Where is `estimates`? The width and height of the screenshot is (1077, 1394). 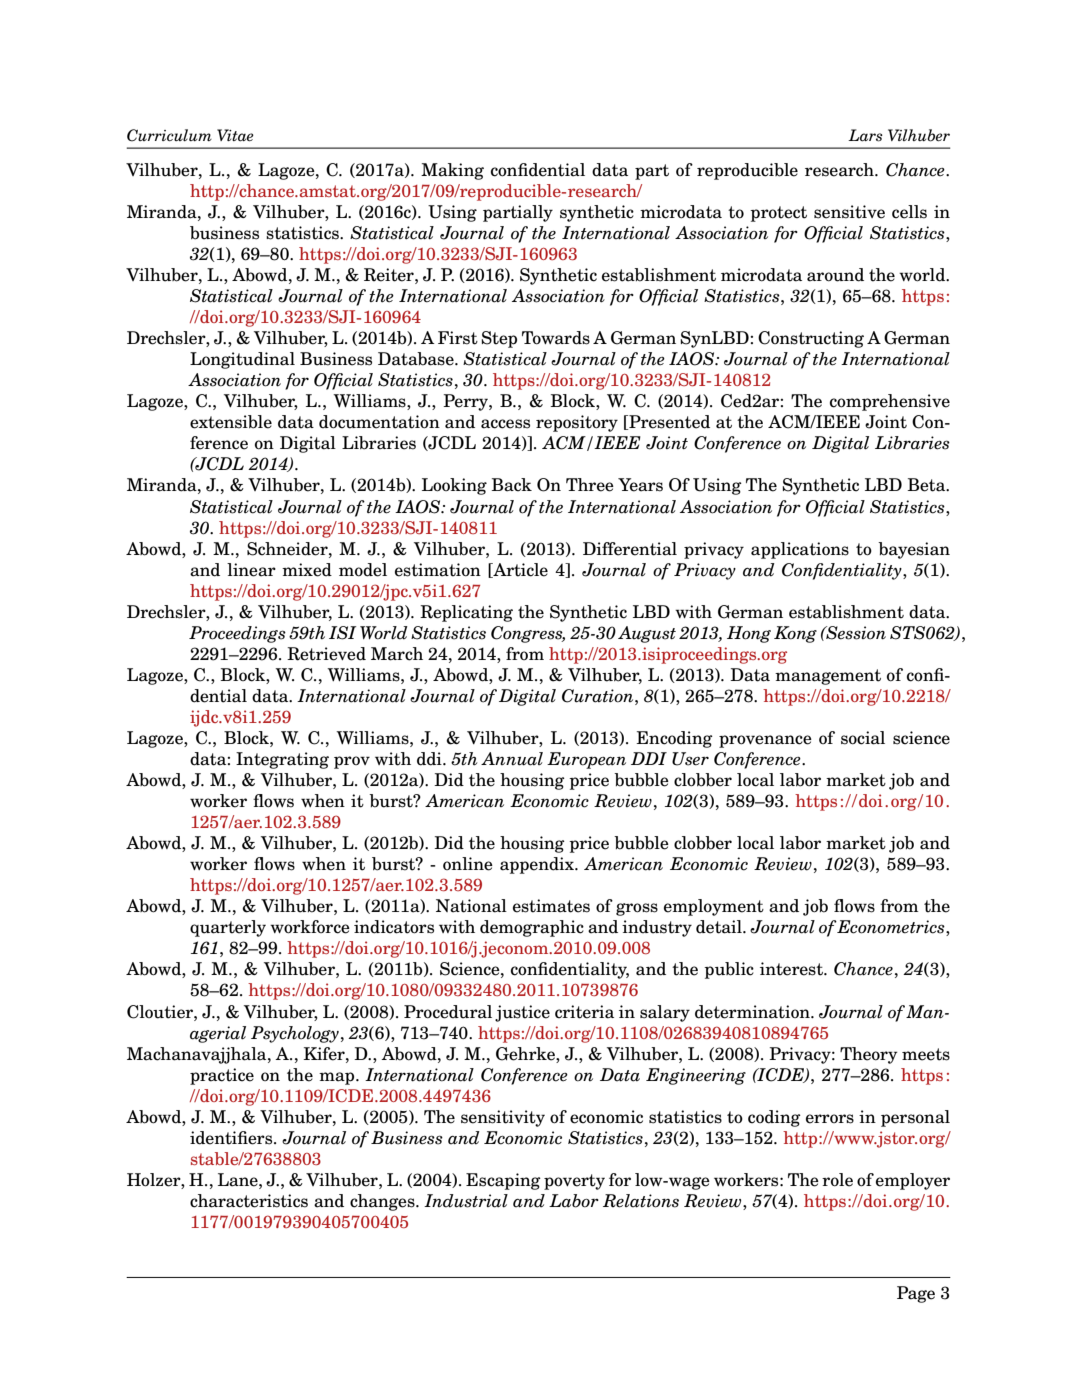 estimates is located at coordinates (551, 906).
